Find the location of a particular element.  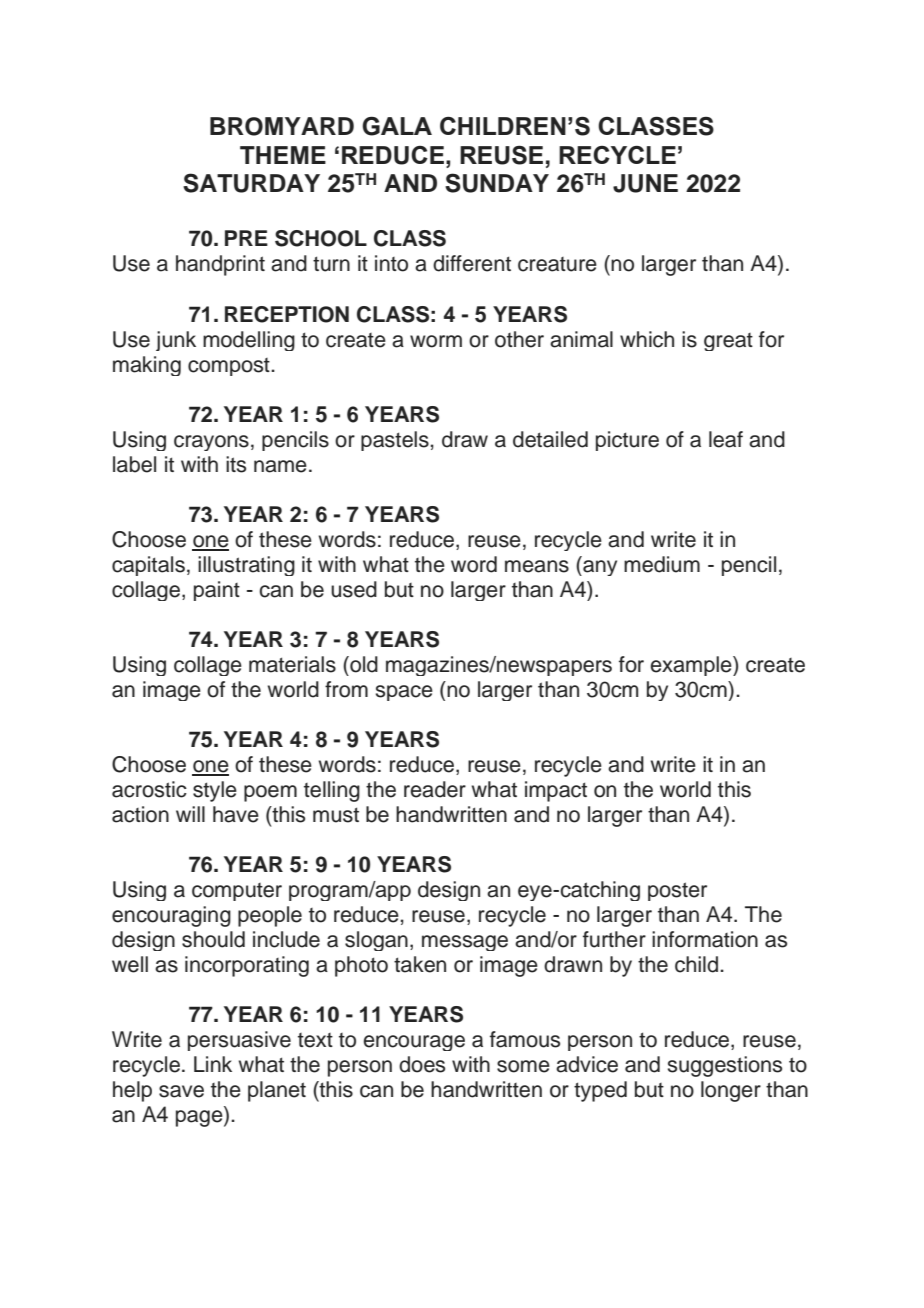

impact is located at coordinates (556, 791).
